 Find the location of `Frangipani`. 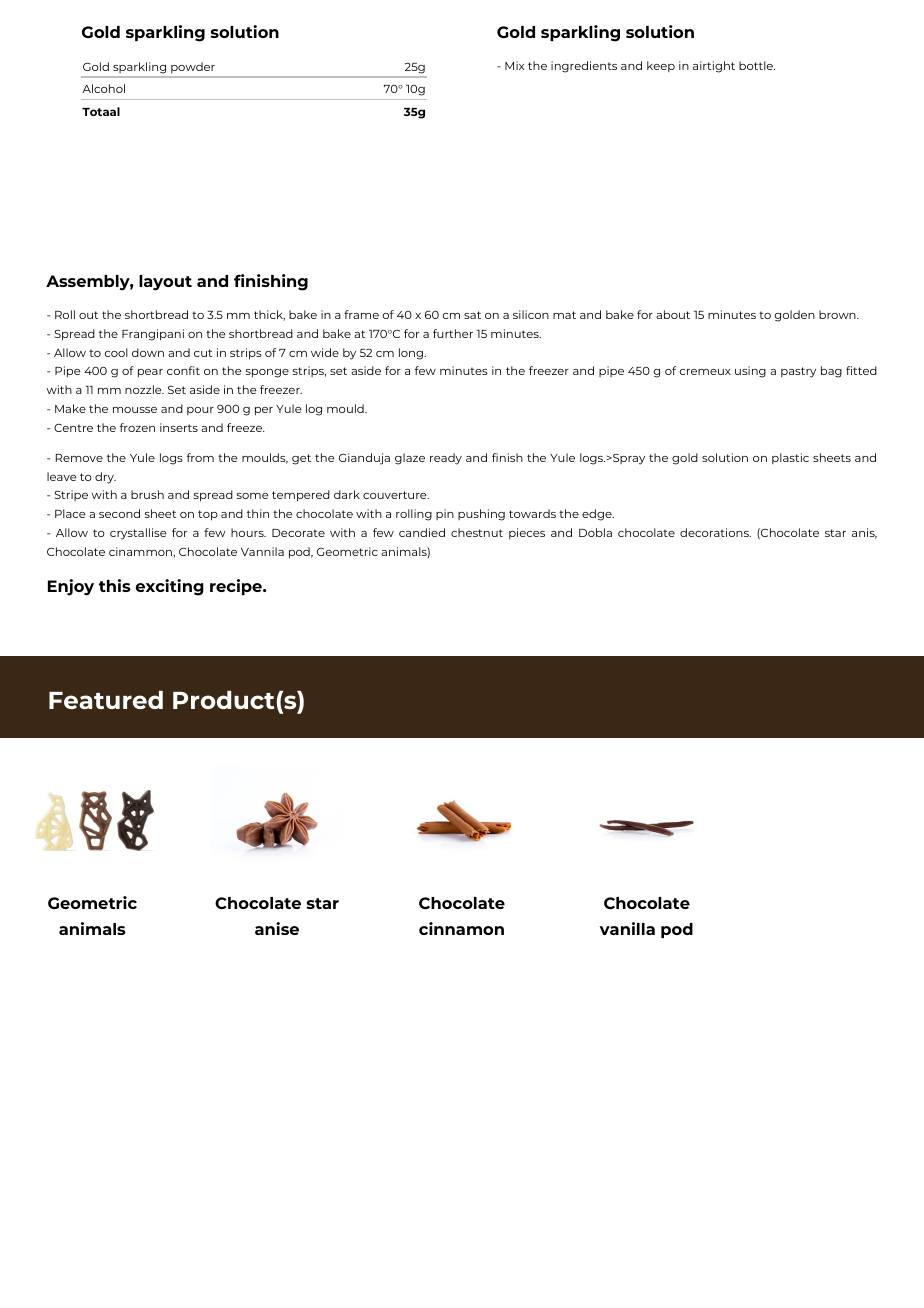

Frangipani is located at coordinates (153, 335).
